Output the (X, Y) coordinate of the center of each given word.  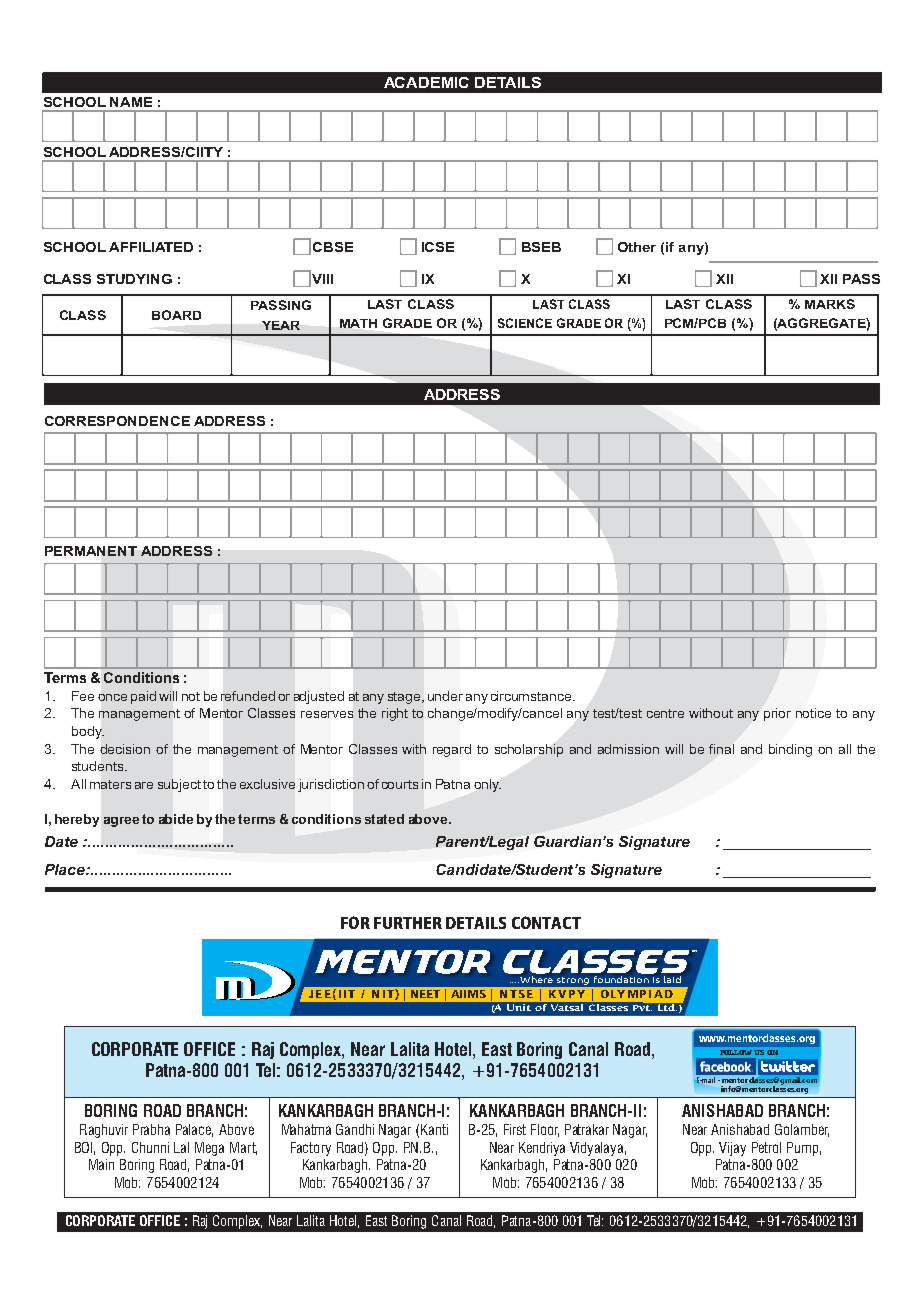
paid (143, 697)
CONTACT (546, 922)
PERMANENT (91, 551)
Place (66, 869)
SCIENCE (525, 323)
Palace (194, 1130)
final (721, 749)
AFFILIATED (151, 247)
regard (452, 750)
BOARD (176, 315)
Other (637, 247)
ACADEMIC (426, 82)
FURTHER (408, 923)
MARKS (830, 304)
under (445, 696)
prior (777, 714)
